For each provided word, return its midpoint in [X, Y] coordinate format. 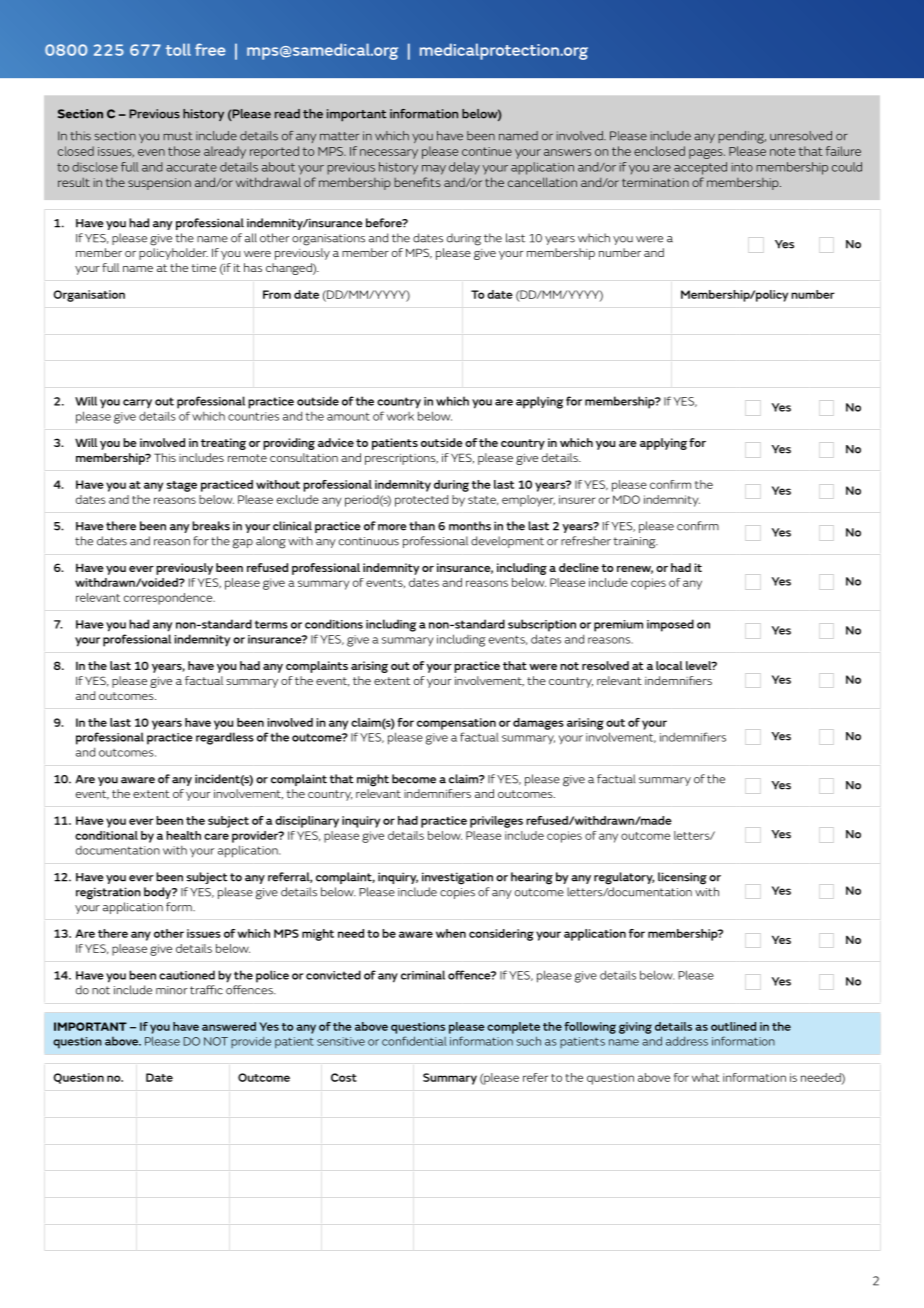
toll [178, 49]
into [742, 167]
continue [487, 151]
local [669, 665]
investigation [457, 878]
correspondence [169, 599]
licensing [682, 878]
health [183, 835]
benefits [417, 182]
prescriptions [401, 459]
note [782, 151]
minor [172, 990]
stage [182, 486]
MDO [626, 499]
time [203, 268]
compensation [456, 724]
